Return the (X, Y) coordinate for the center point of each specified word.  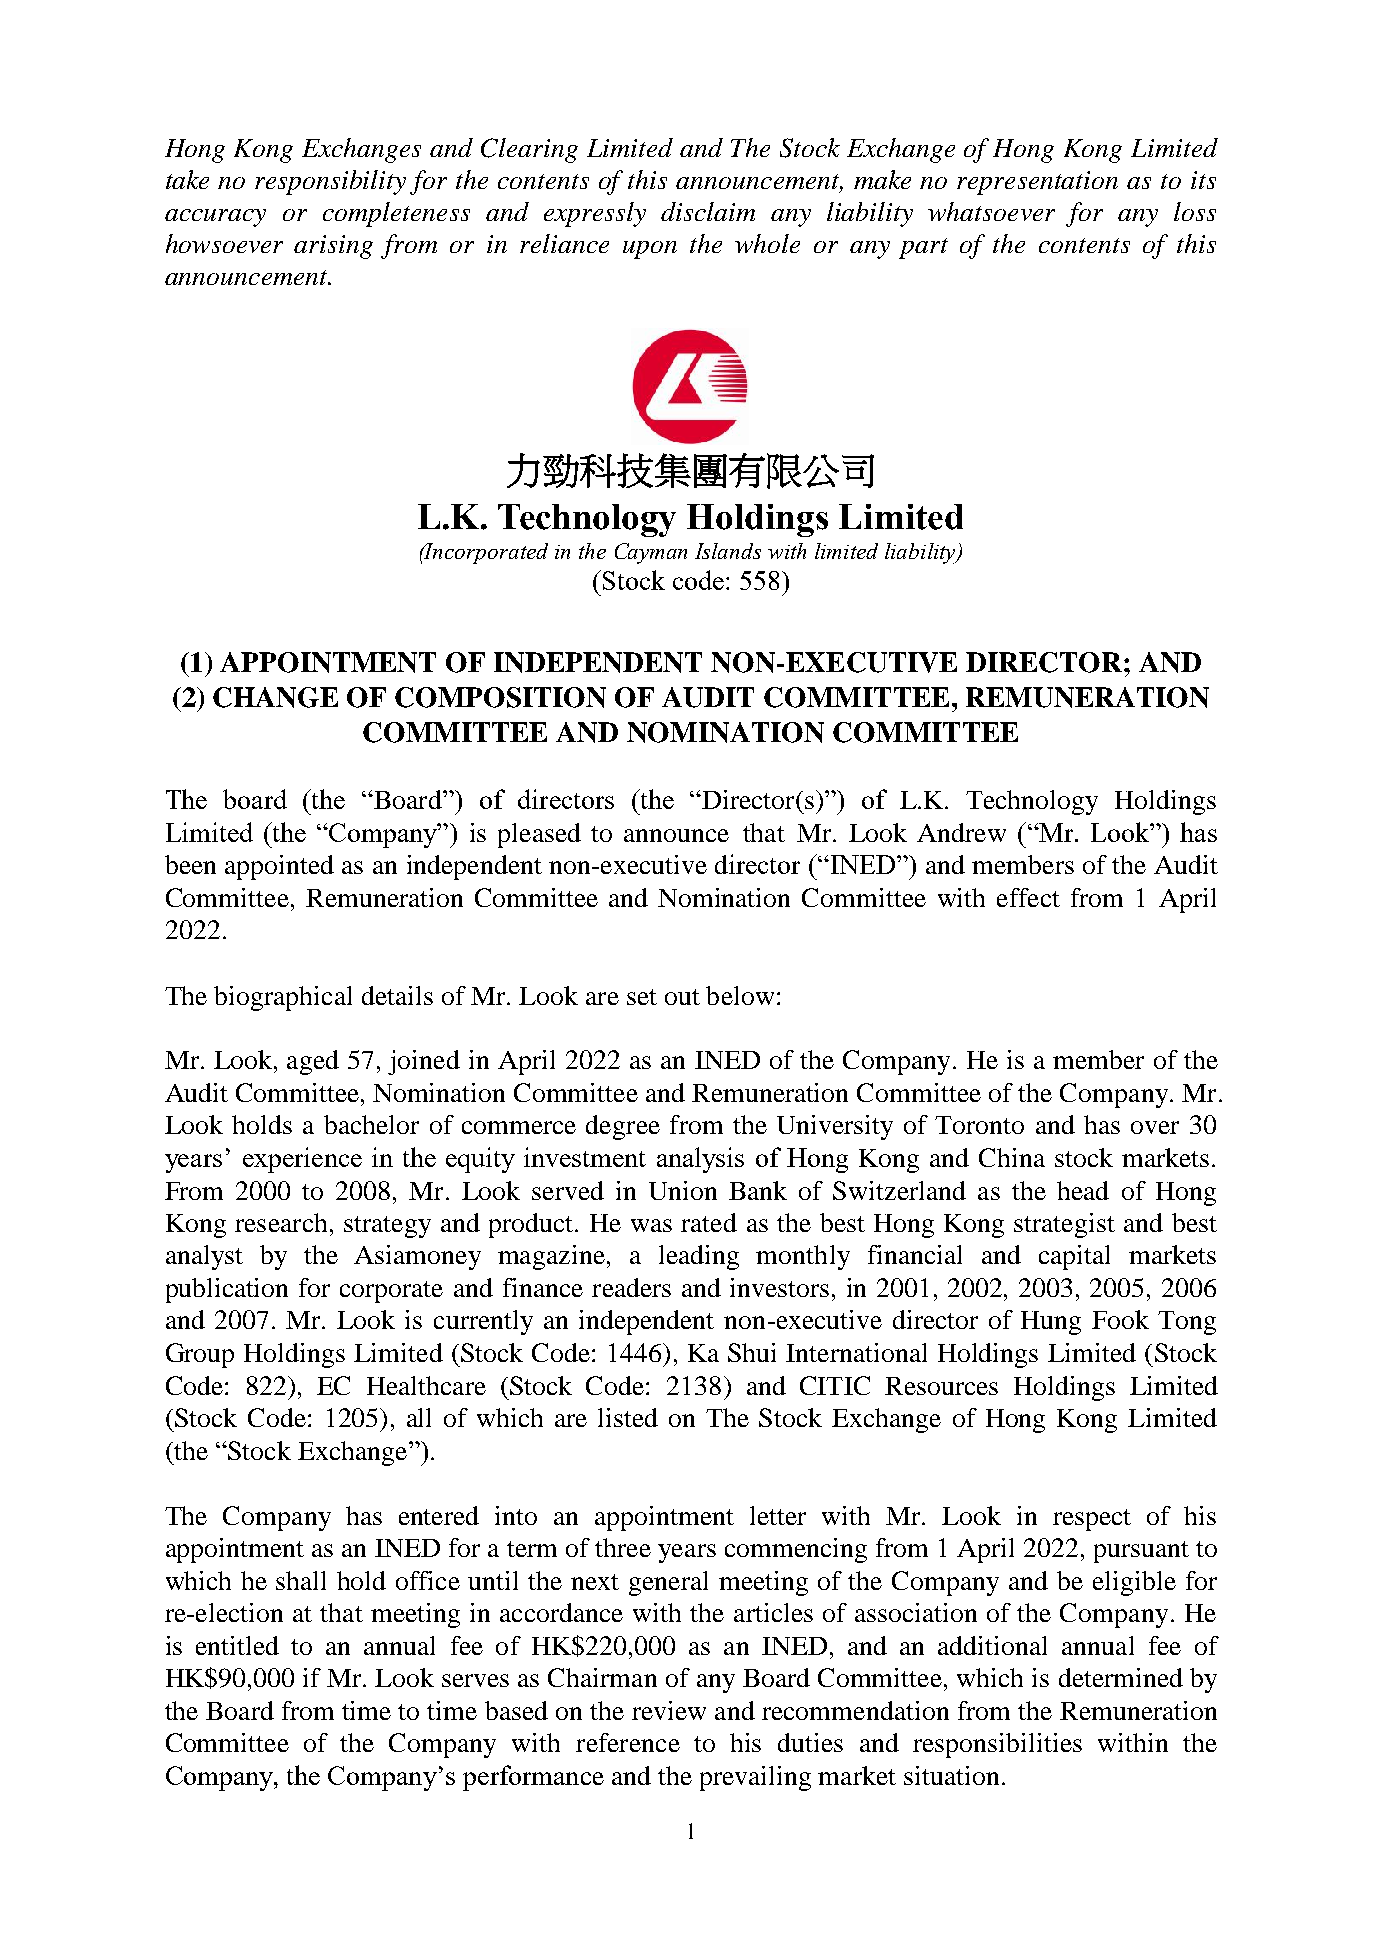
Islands (728, 551)
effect (1028, 897)
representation (1037, 183)
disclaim (708, 211)
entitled (237, 1645)
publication (227, 1290)
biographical (283, 998)
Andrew (961, 832)
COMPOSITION (500, 697)
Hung (1051, 1323)
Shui (752, 1352)
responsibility (330, 182)
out (682, 997)
